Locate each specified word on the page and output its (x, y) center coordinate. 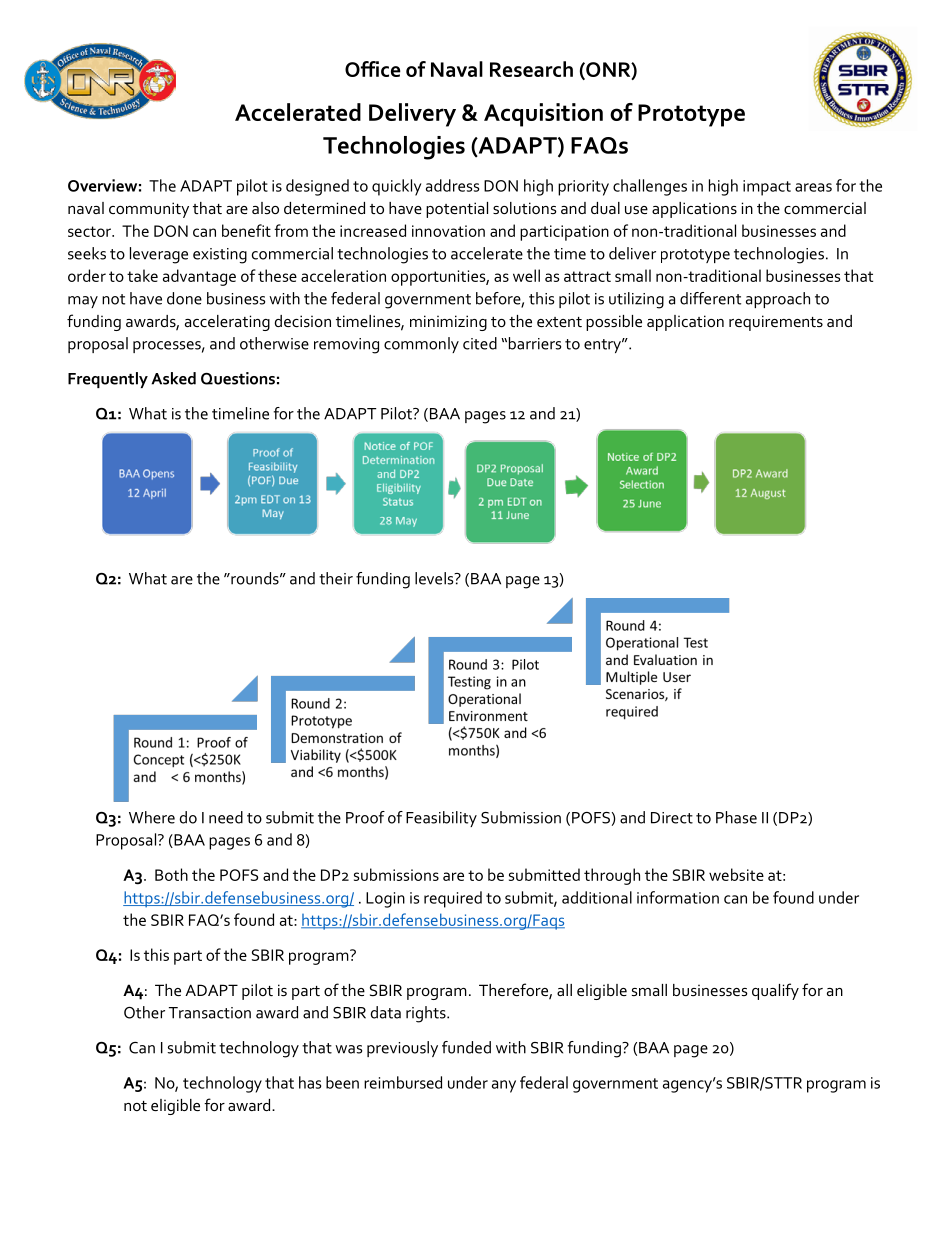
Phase (736, 817)
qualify (775, 991)
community (149, 210)
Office (373, 69)
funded (466, 1047)
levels (435, 578)
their (336, 578)
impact (767, 188)
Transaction (210, 1013)
